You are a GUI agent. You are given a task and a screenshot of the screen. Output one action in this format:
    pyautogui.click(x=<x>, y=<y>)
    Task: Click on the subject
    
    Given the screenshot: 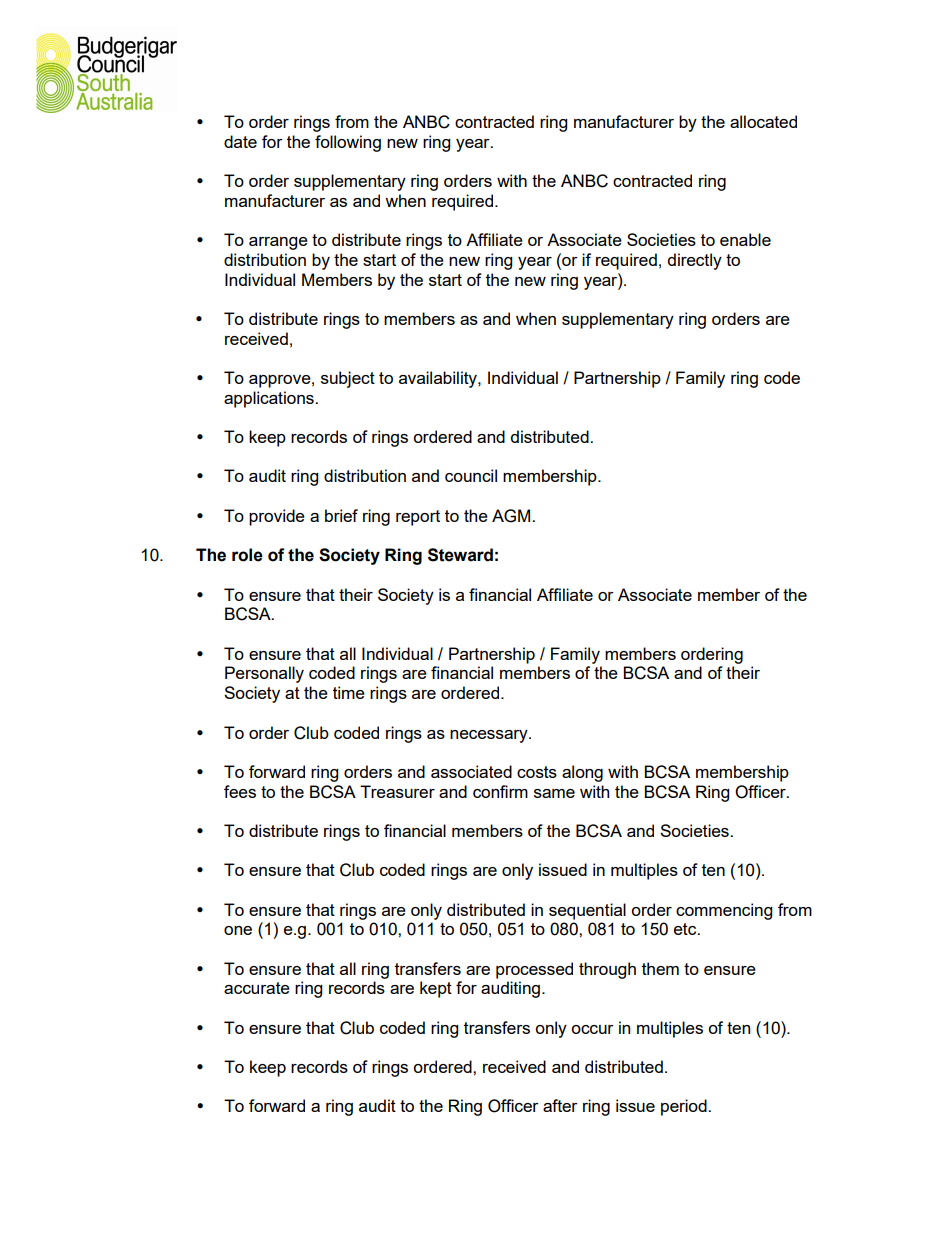 What is the action you would take?
    pyautogui.click(x=348, y=379)
